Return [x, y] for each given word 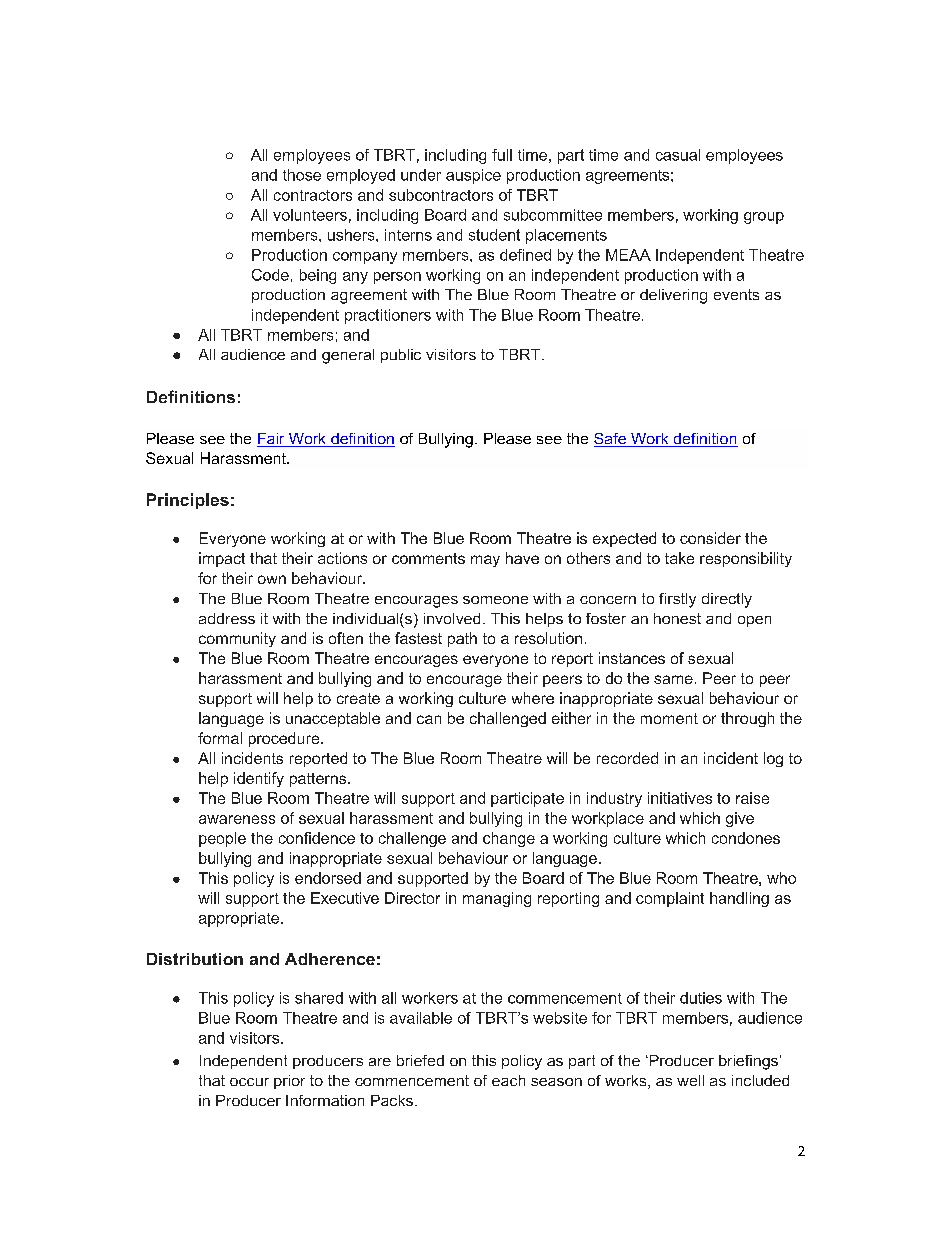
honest [677, 618]
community [237, 639]
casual [678, 155]
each [508, 1080]
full [502, 155]
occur [249, 1082]
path [462, 639]
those [302, 175]
